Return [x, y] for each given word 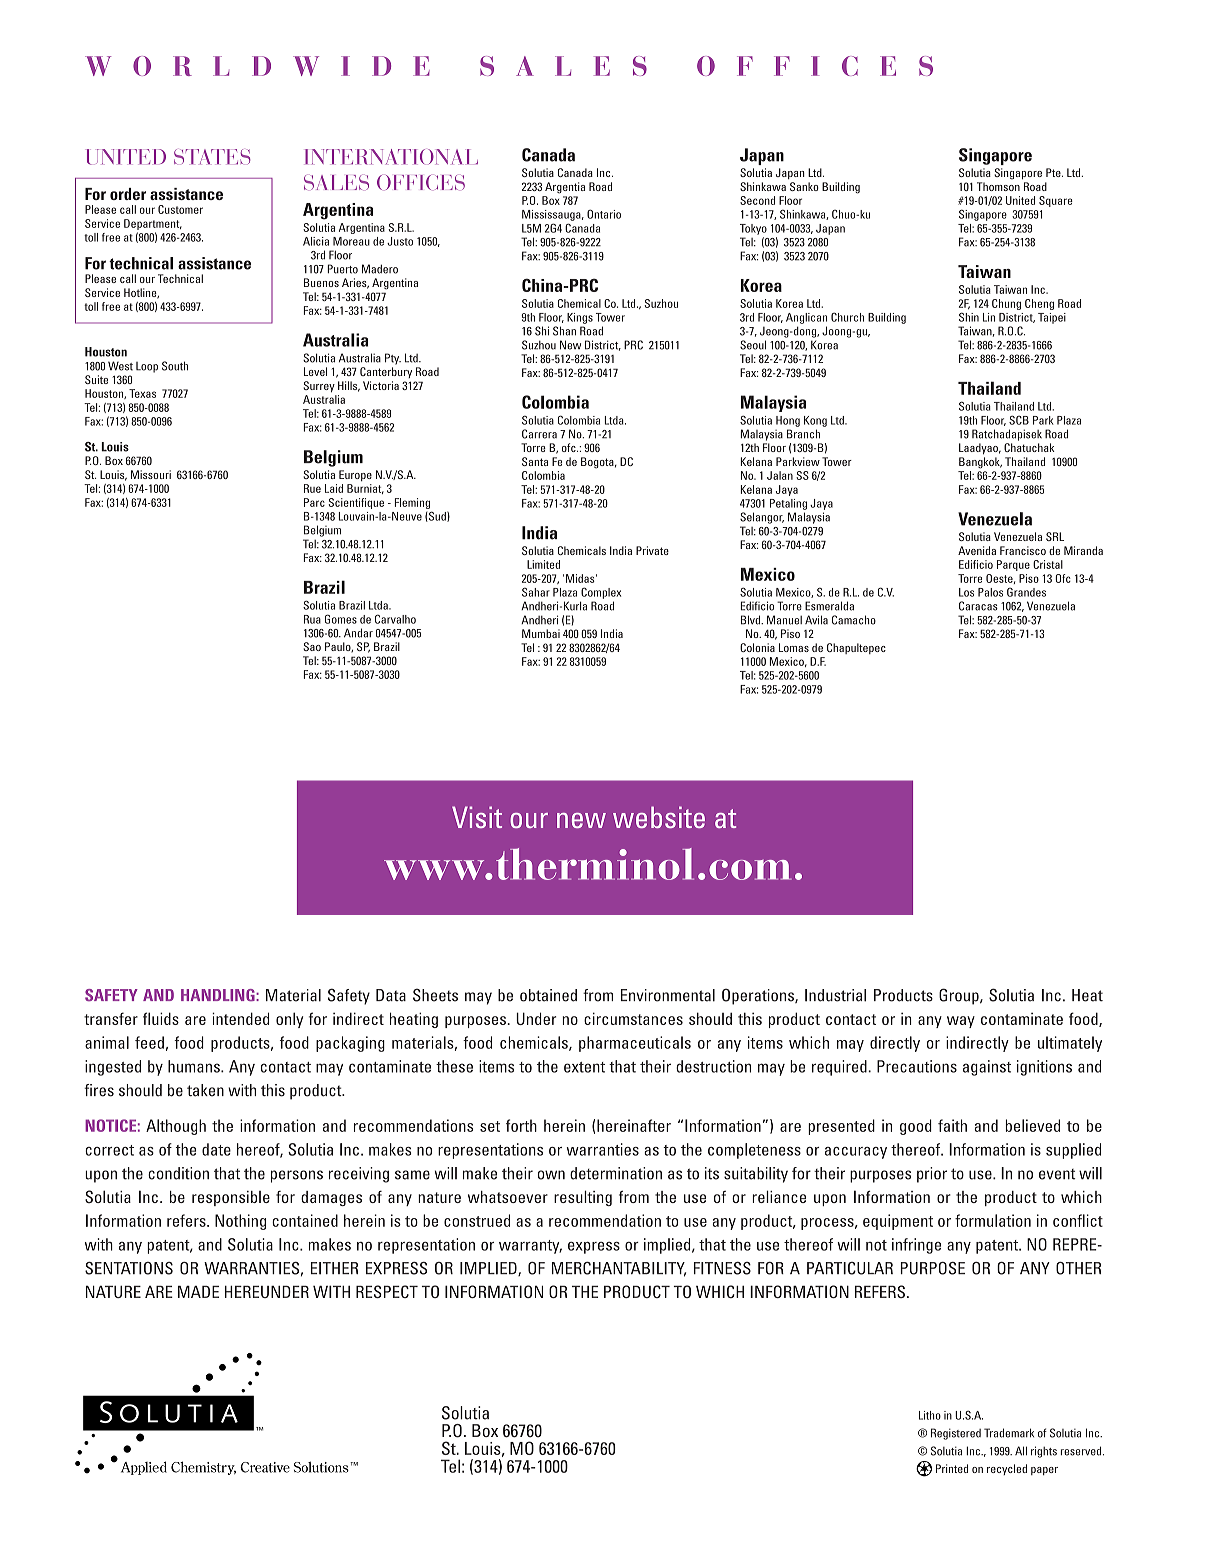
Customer [180, 209]
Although [176, 1127]
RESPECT [387, 1291]
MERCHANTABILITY [619, 1269]
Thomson [998, 186]
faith [952, 1125]
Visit [477, 817]
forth [521, 1125]
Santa [535, 461]
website [659, 817]
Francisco [1023, 550]
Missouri [151, 474]
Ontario [604, 214]
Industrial [835, 995]
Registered [956, 1434]
